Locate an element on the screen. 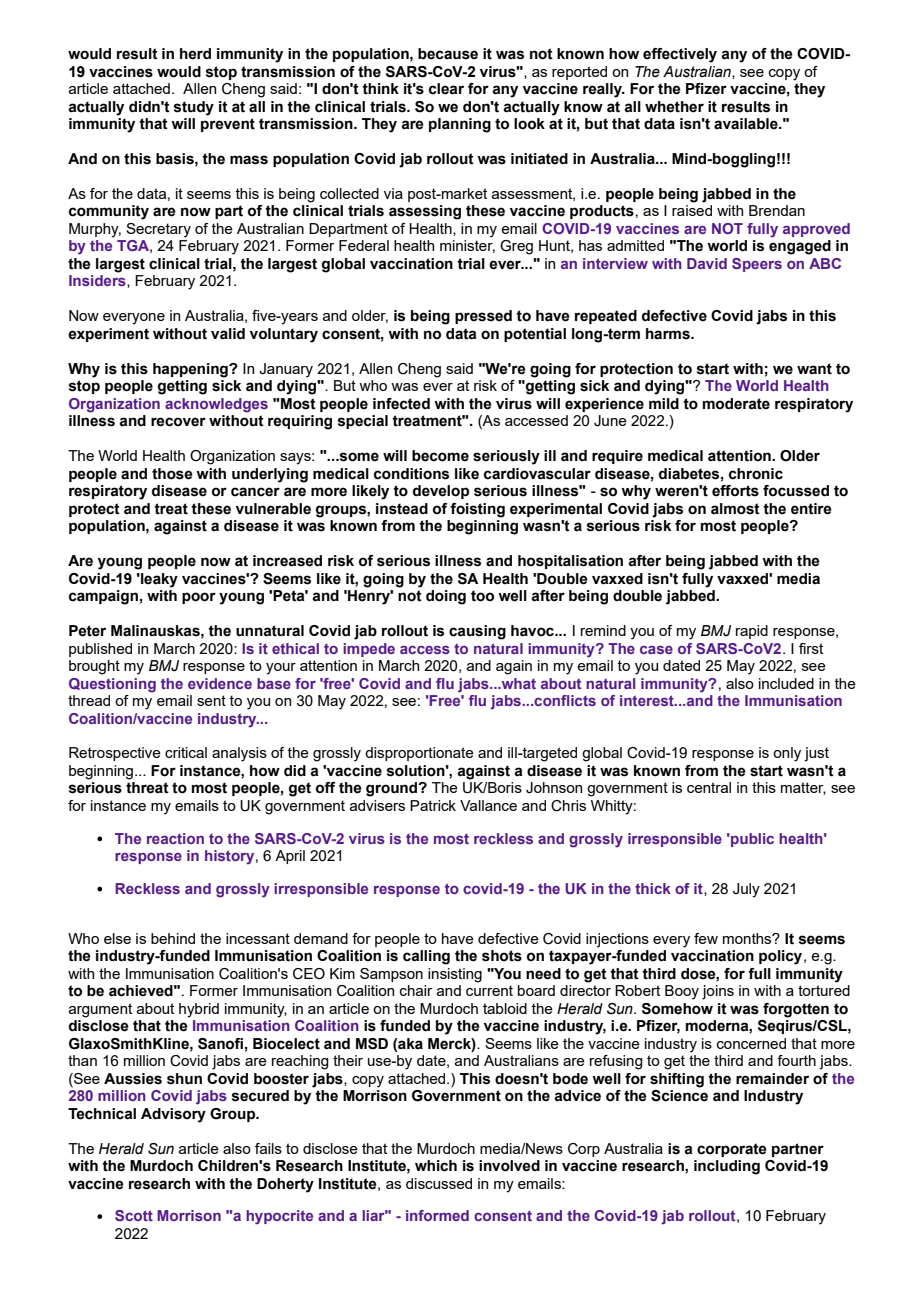 The height and width of the screenshot is (1308, 924). valid is located at coordinates (228, 334).
